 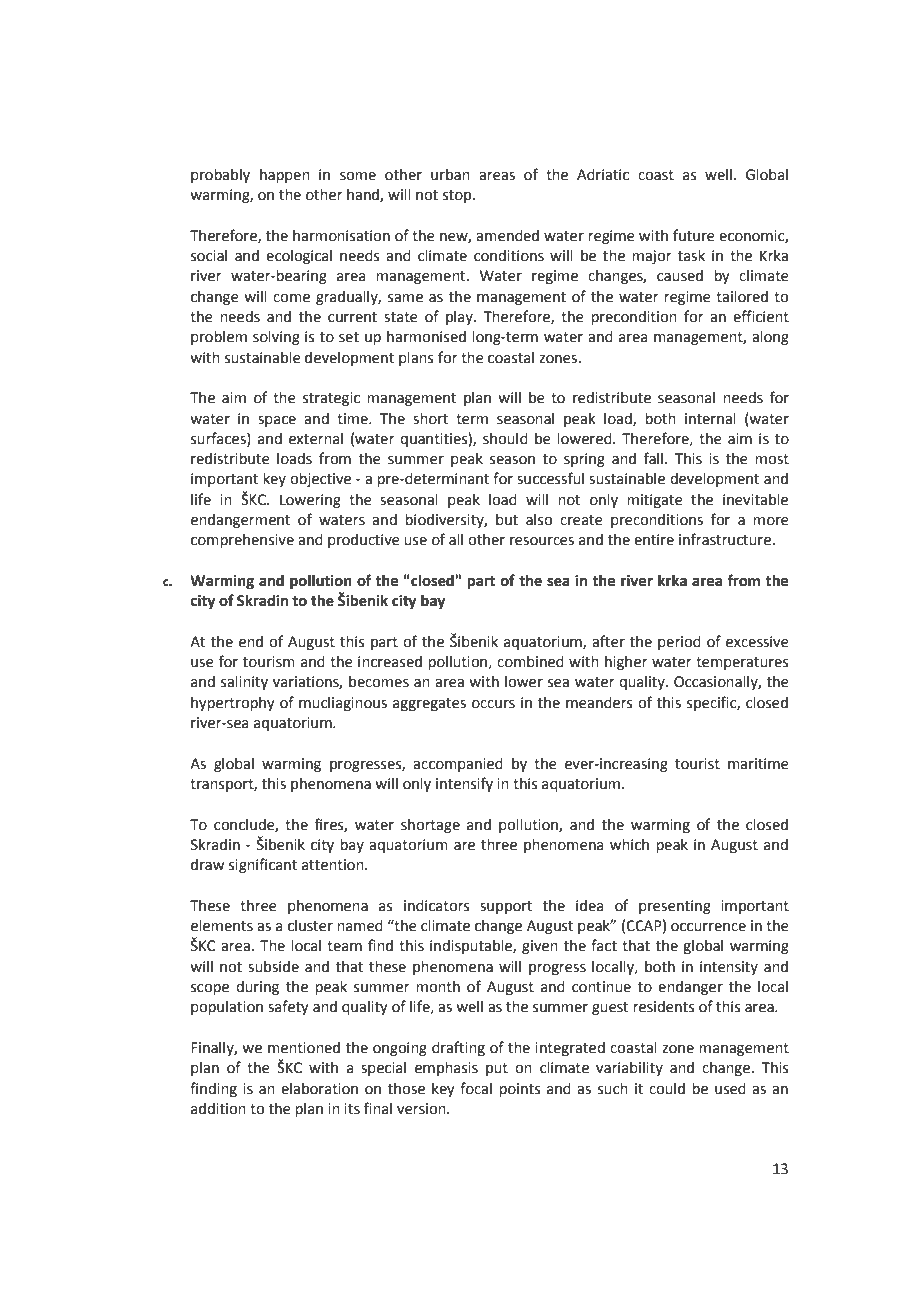 I want to click on combined, so click(x=530, y=662).
